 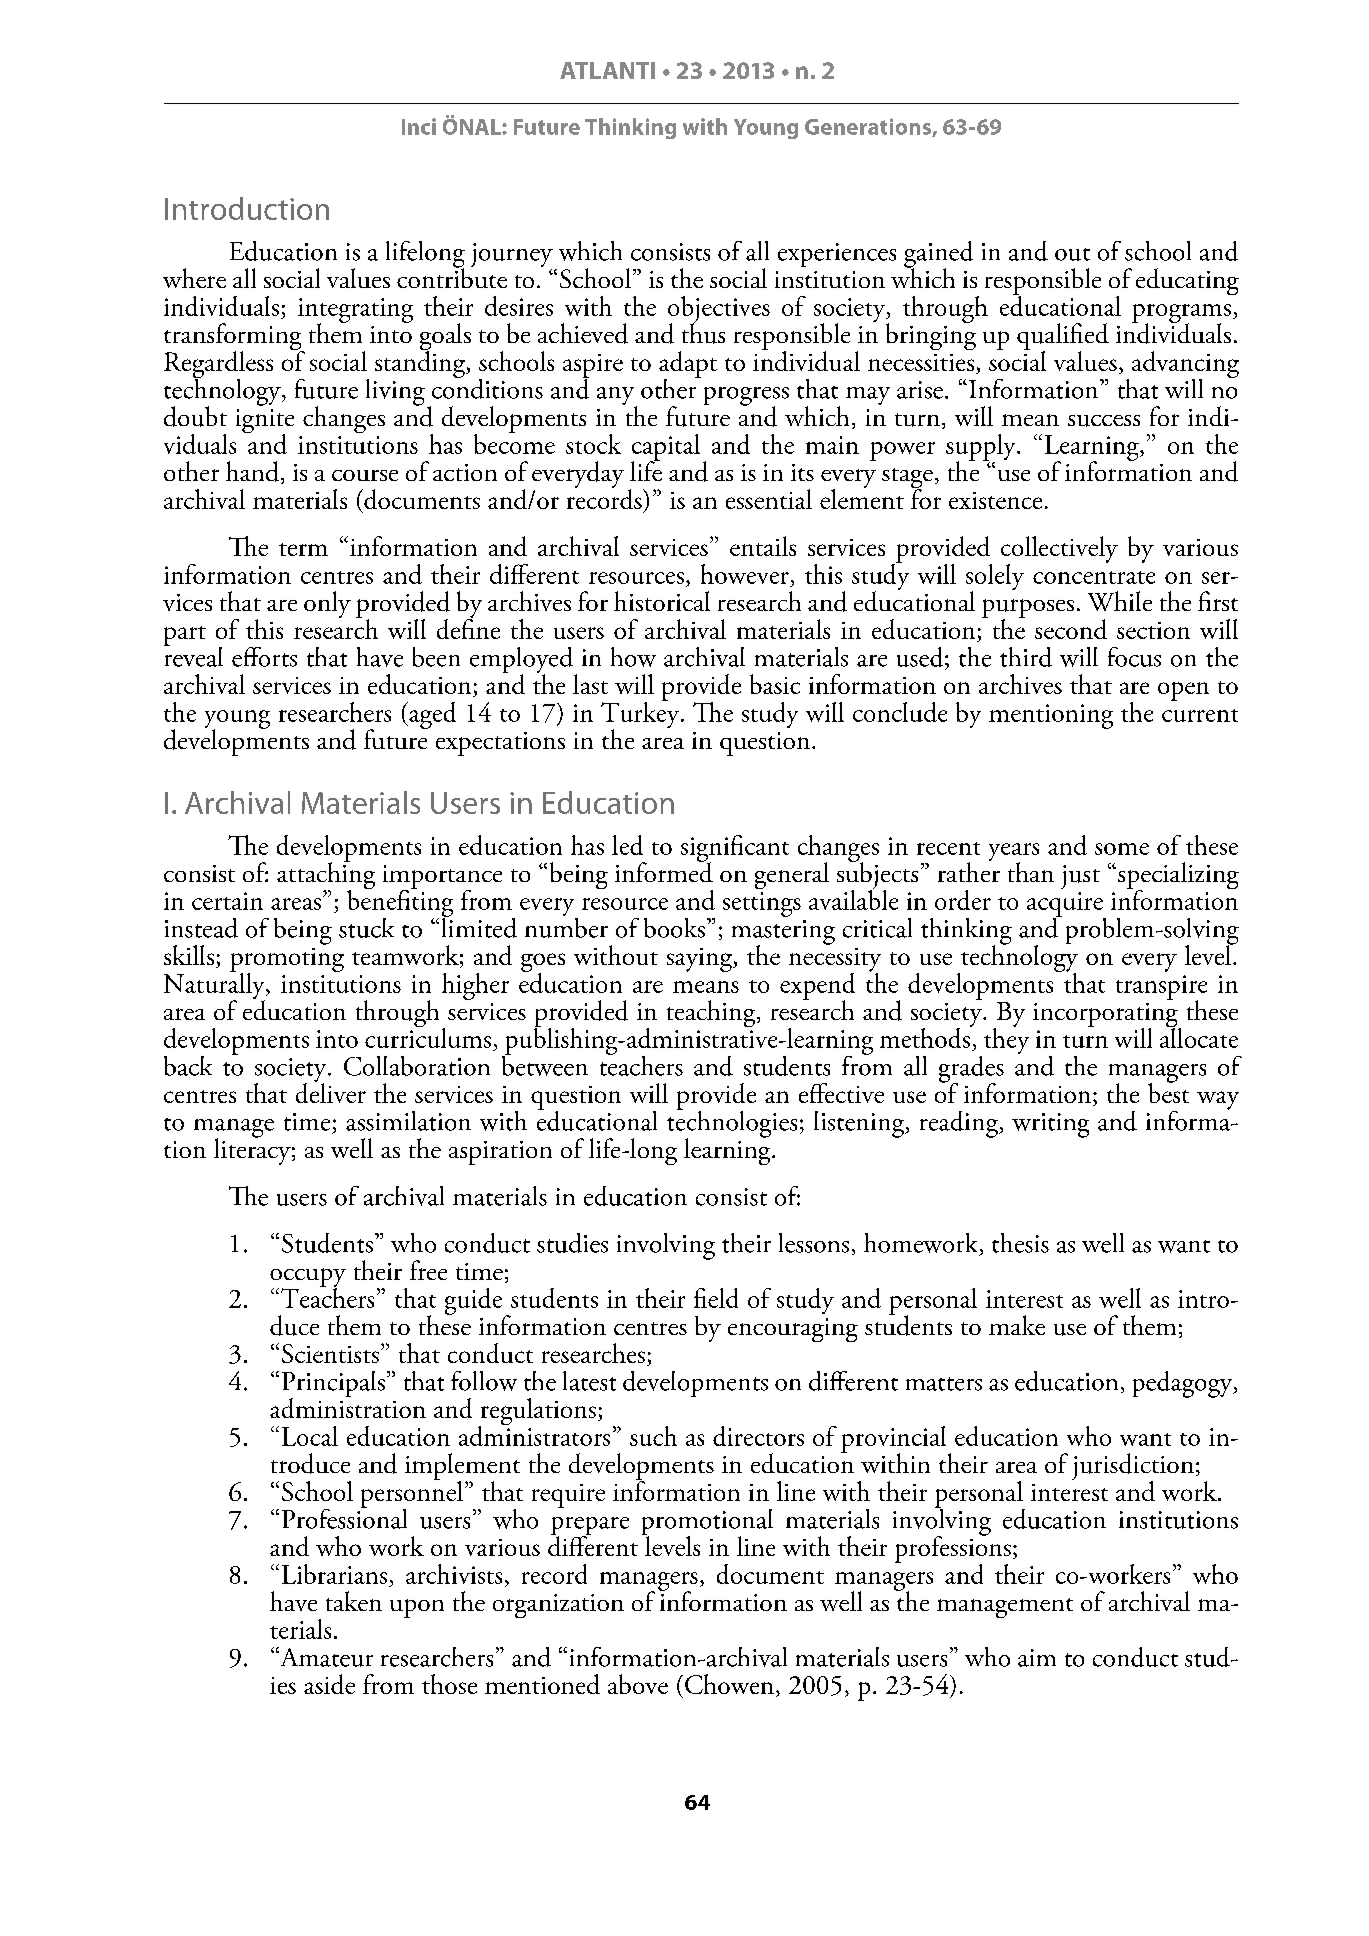 What do you see at coordinates (354, 1601) in the screenshot?
I see `taken` at bounding box center [354, 1601].
